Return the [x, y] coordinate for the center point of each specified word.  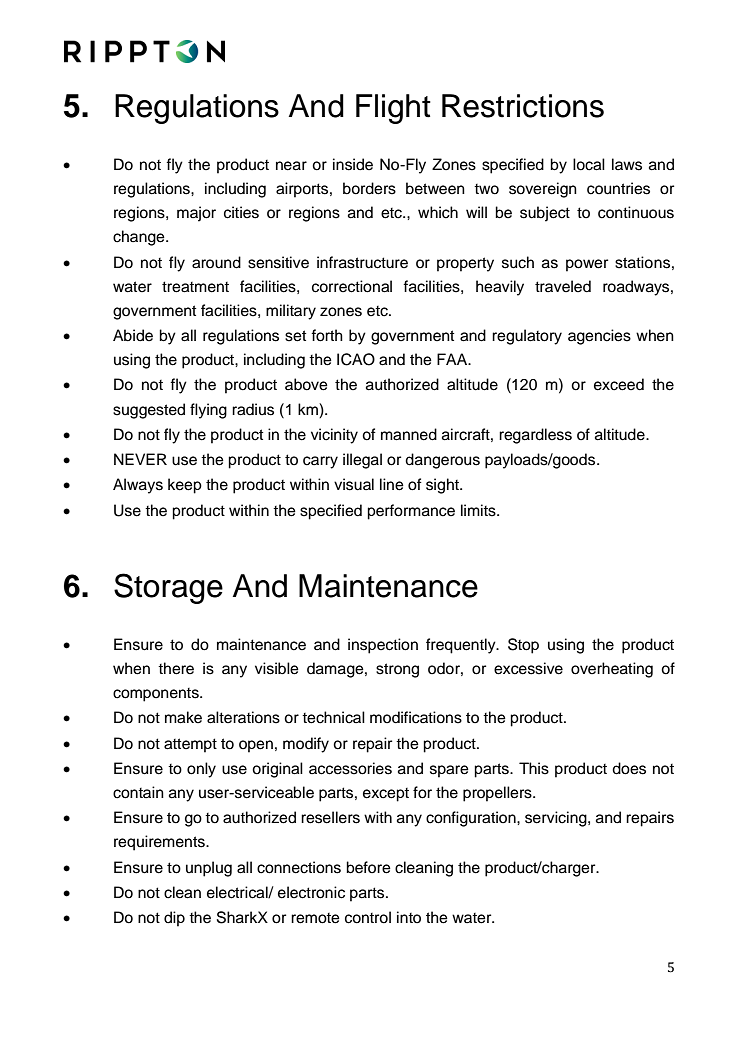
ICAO [356, 359]
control [368, 917]
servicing [557, 819]
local [589, 164]
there [176, 668]
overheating [612, 670]
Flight [393, 109]
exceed [619, 384]
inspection [383, 646]
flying [208, 411]
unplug [209, 869]
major [196, 214]
